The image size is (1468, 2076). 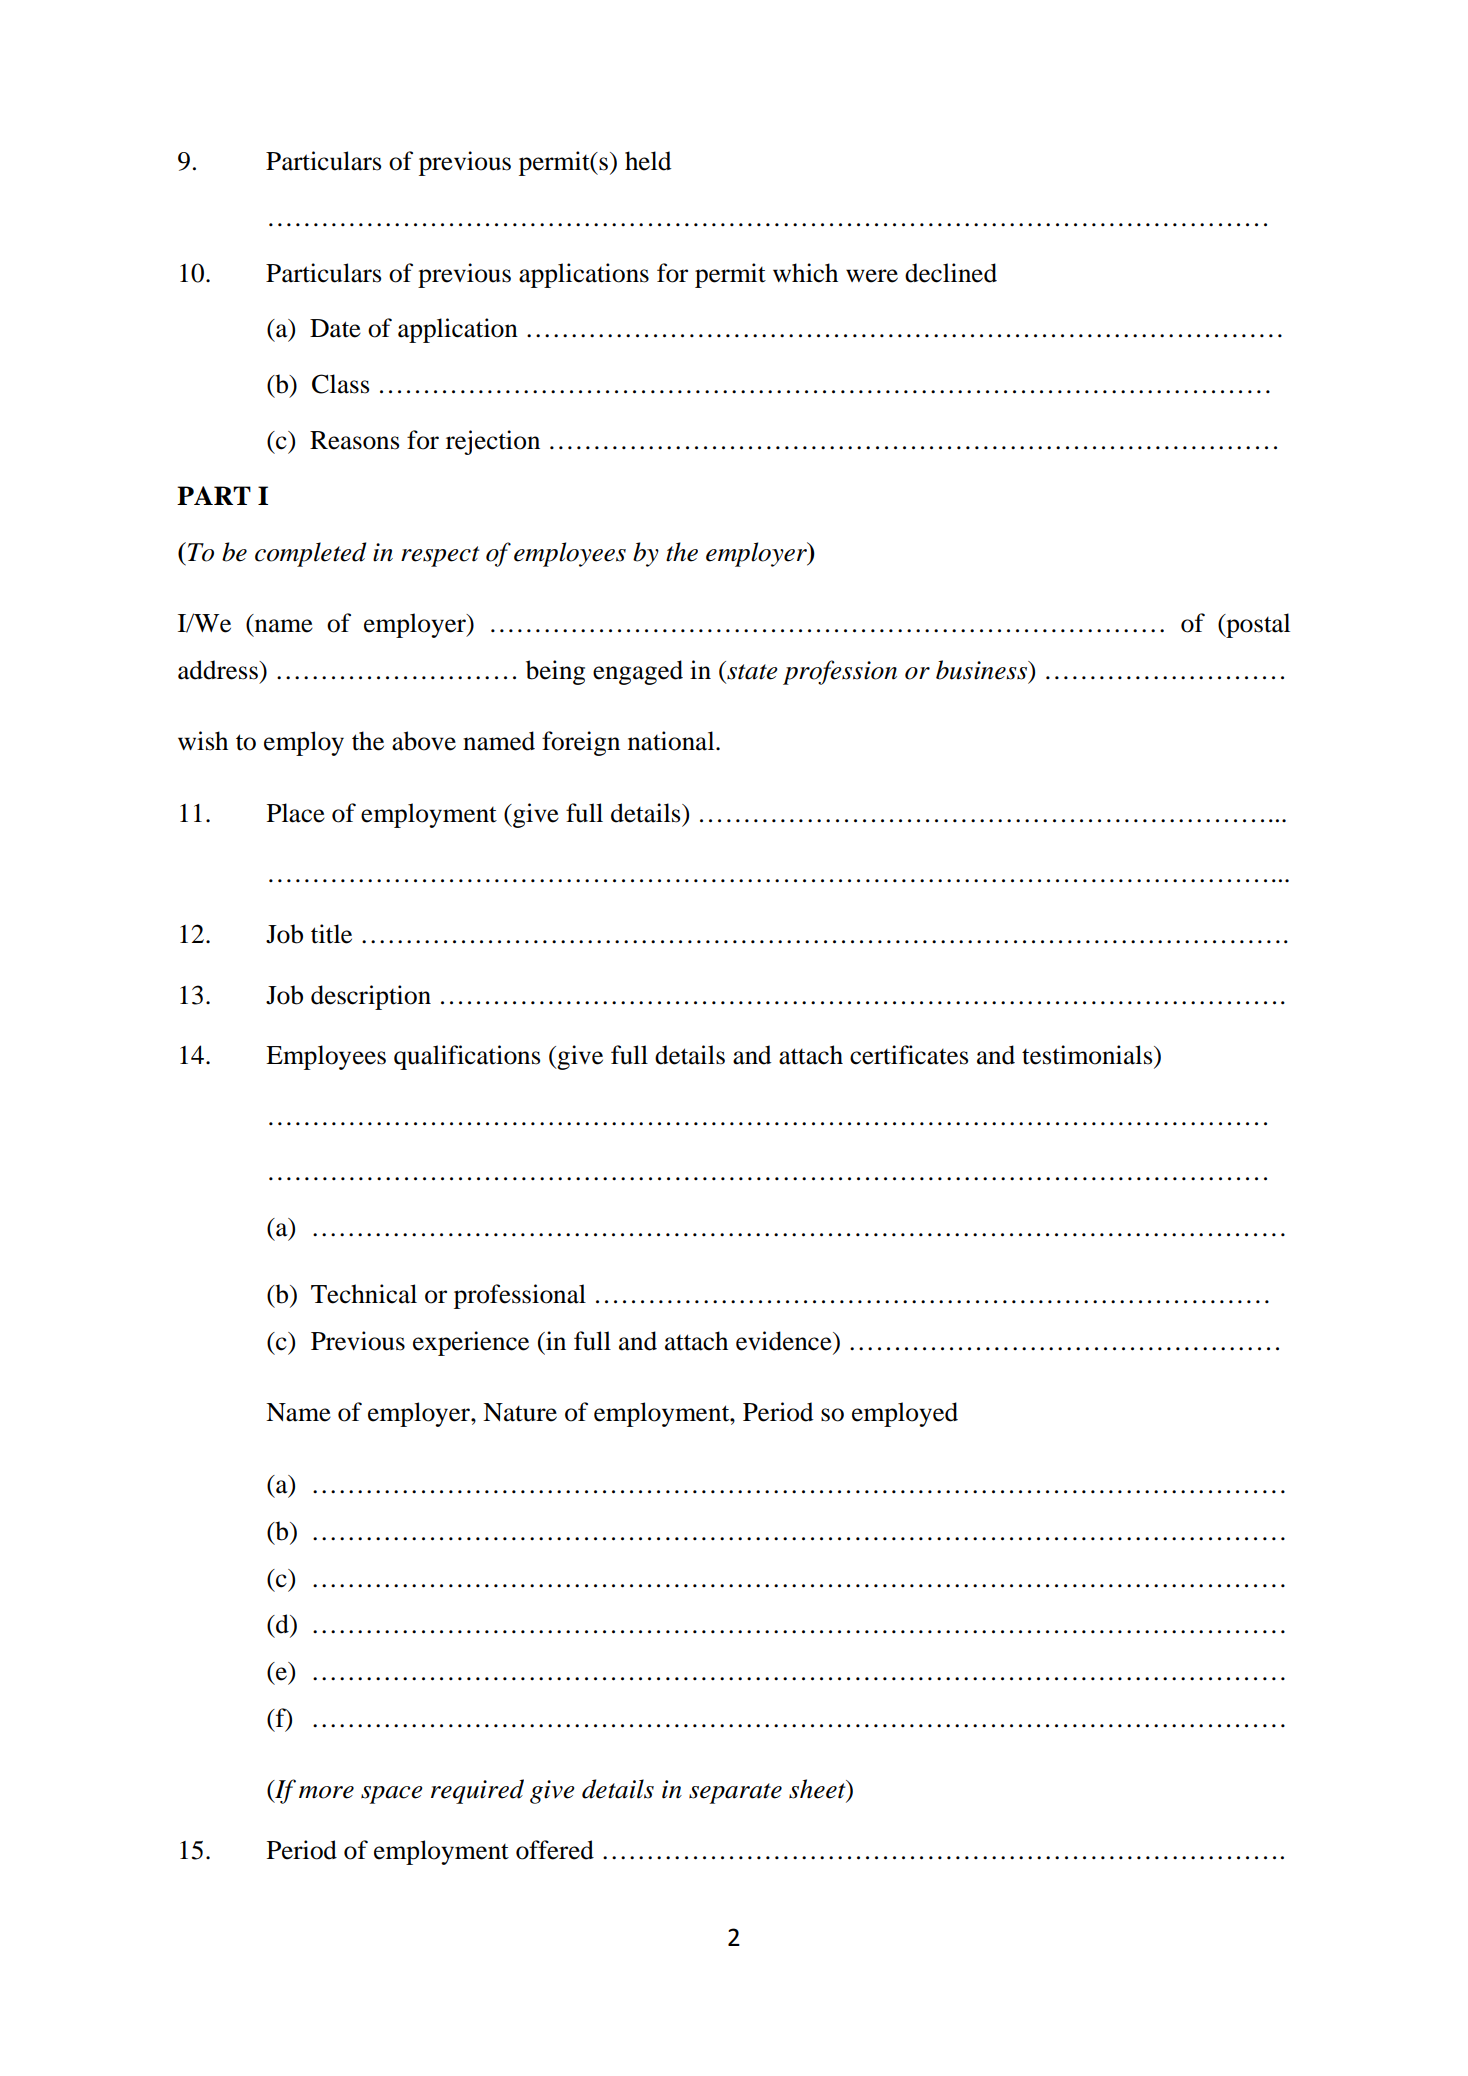 I want to click on Date, so click(x=335, y=328).
